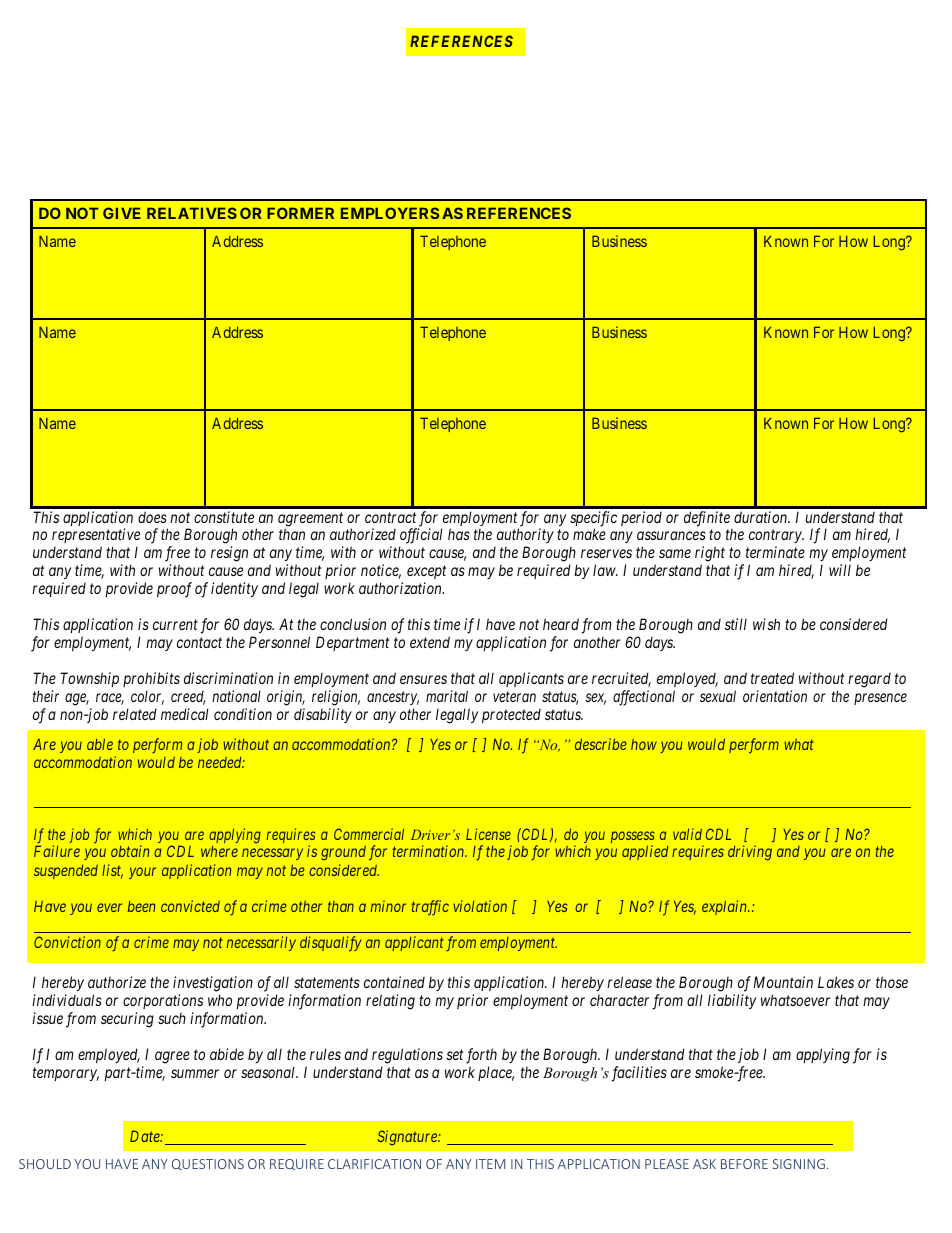  Describe the element at coordinates (447, 696) in the screenshot. I see `marital` at that location.
